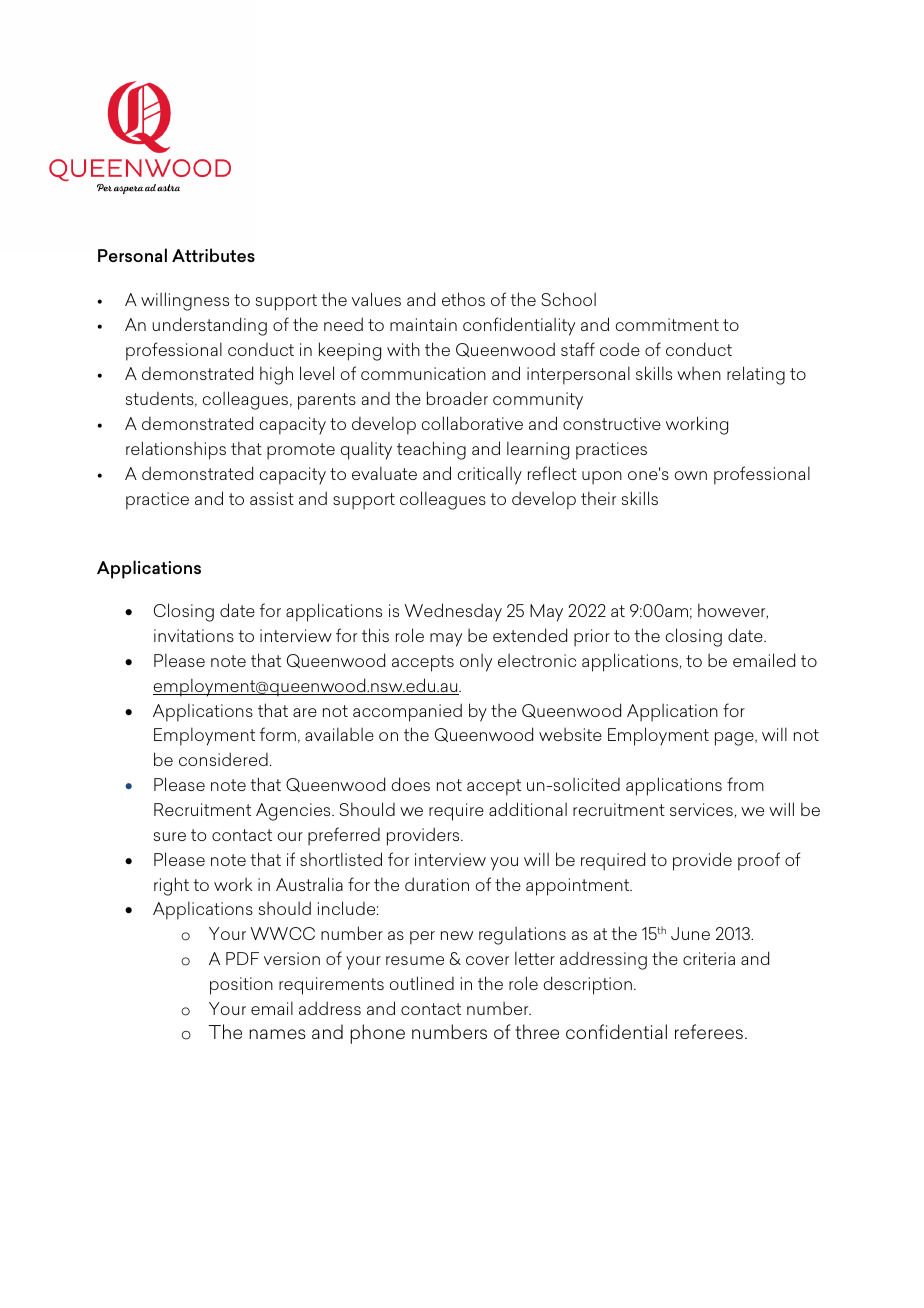  What do you see at coordinates (528, 809) in the image?
I see `additional` at bounding box center [528, 809].
